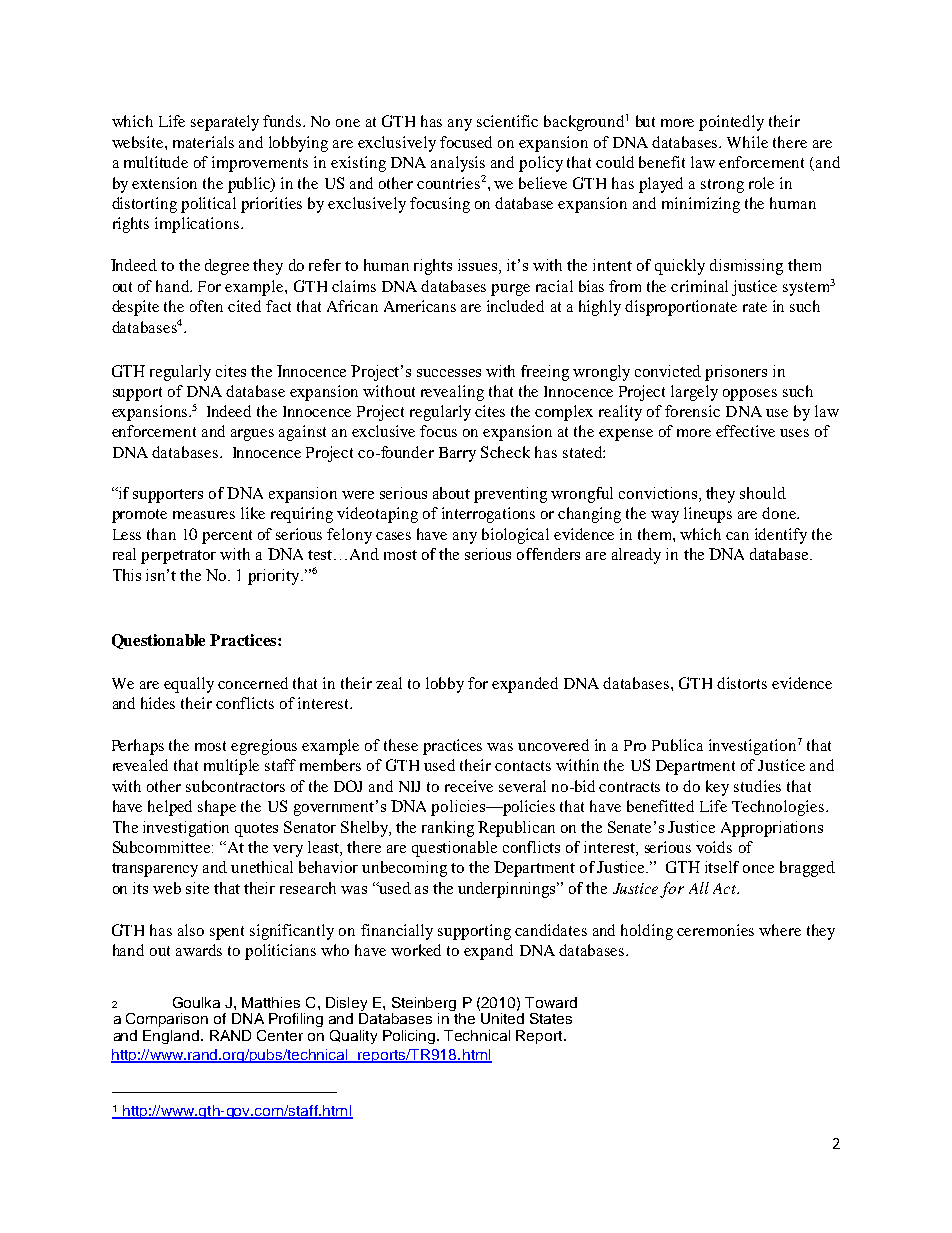 The height and width of the image is (1233, 952). Describe the element at coordinates (458, 164) in the image. I see `analysis` at that location.
